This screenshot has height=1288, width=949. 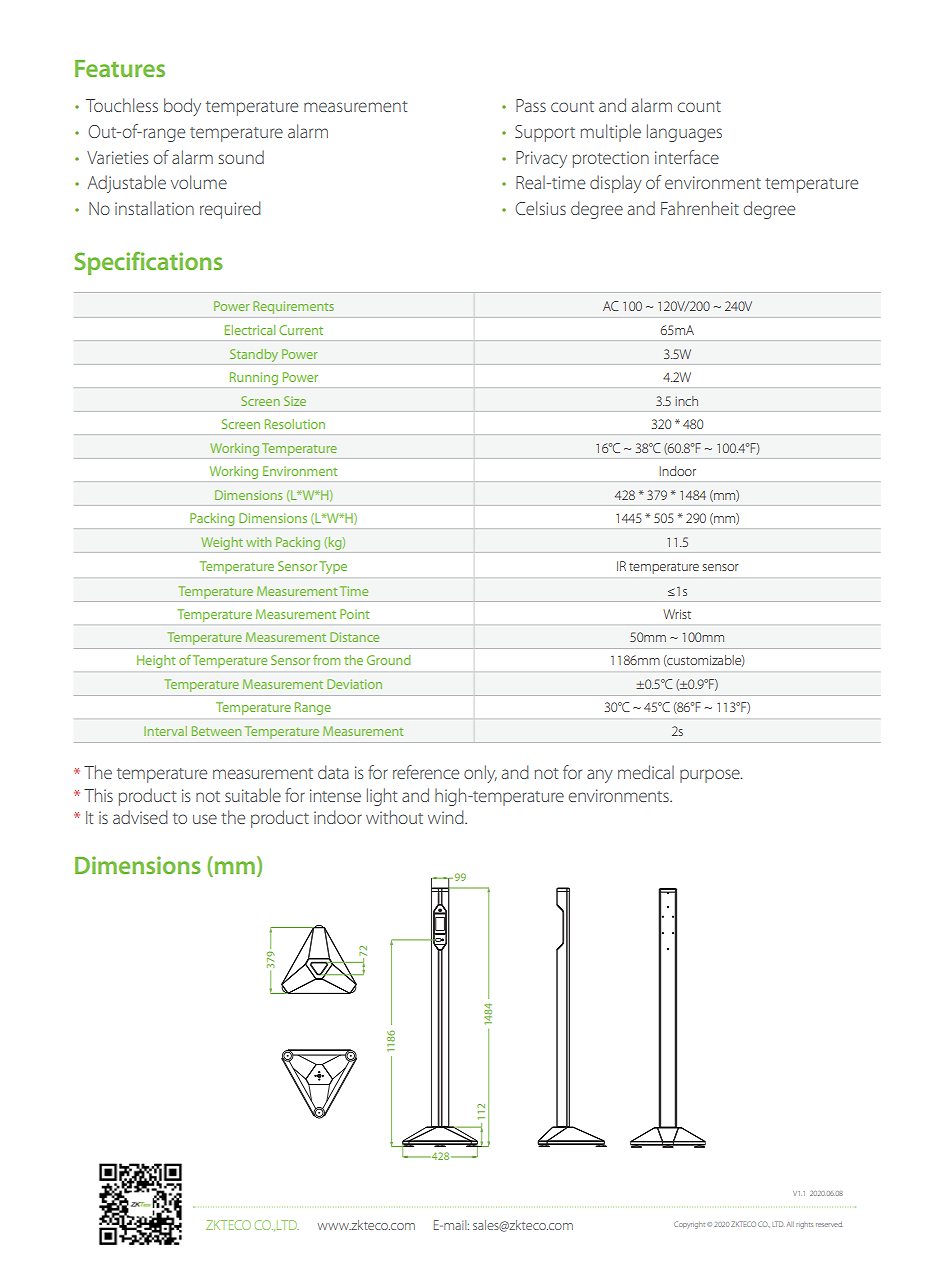 I want to click on body, so click(x=182, y=107).
